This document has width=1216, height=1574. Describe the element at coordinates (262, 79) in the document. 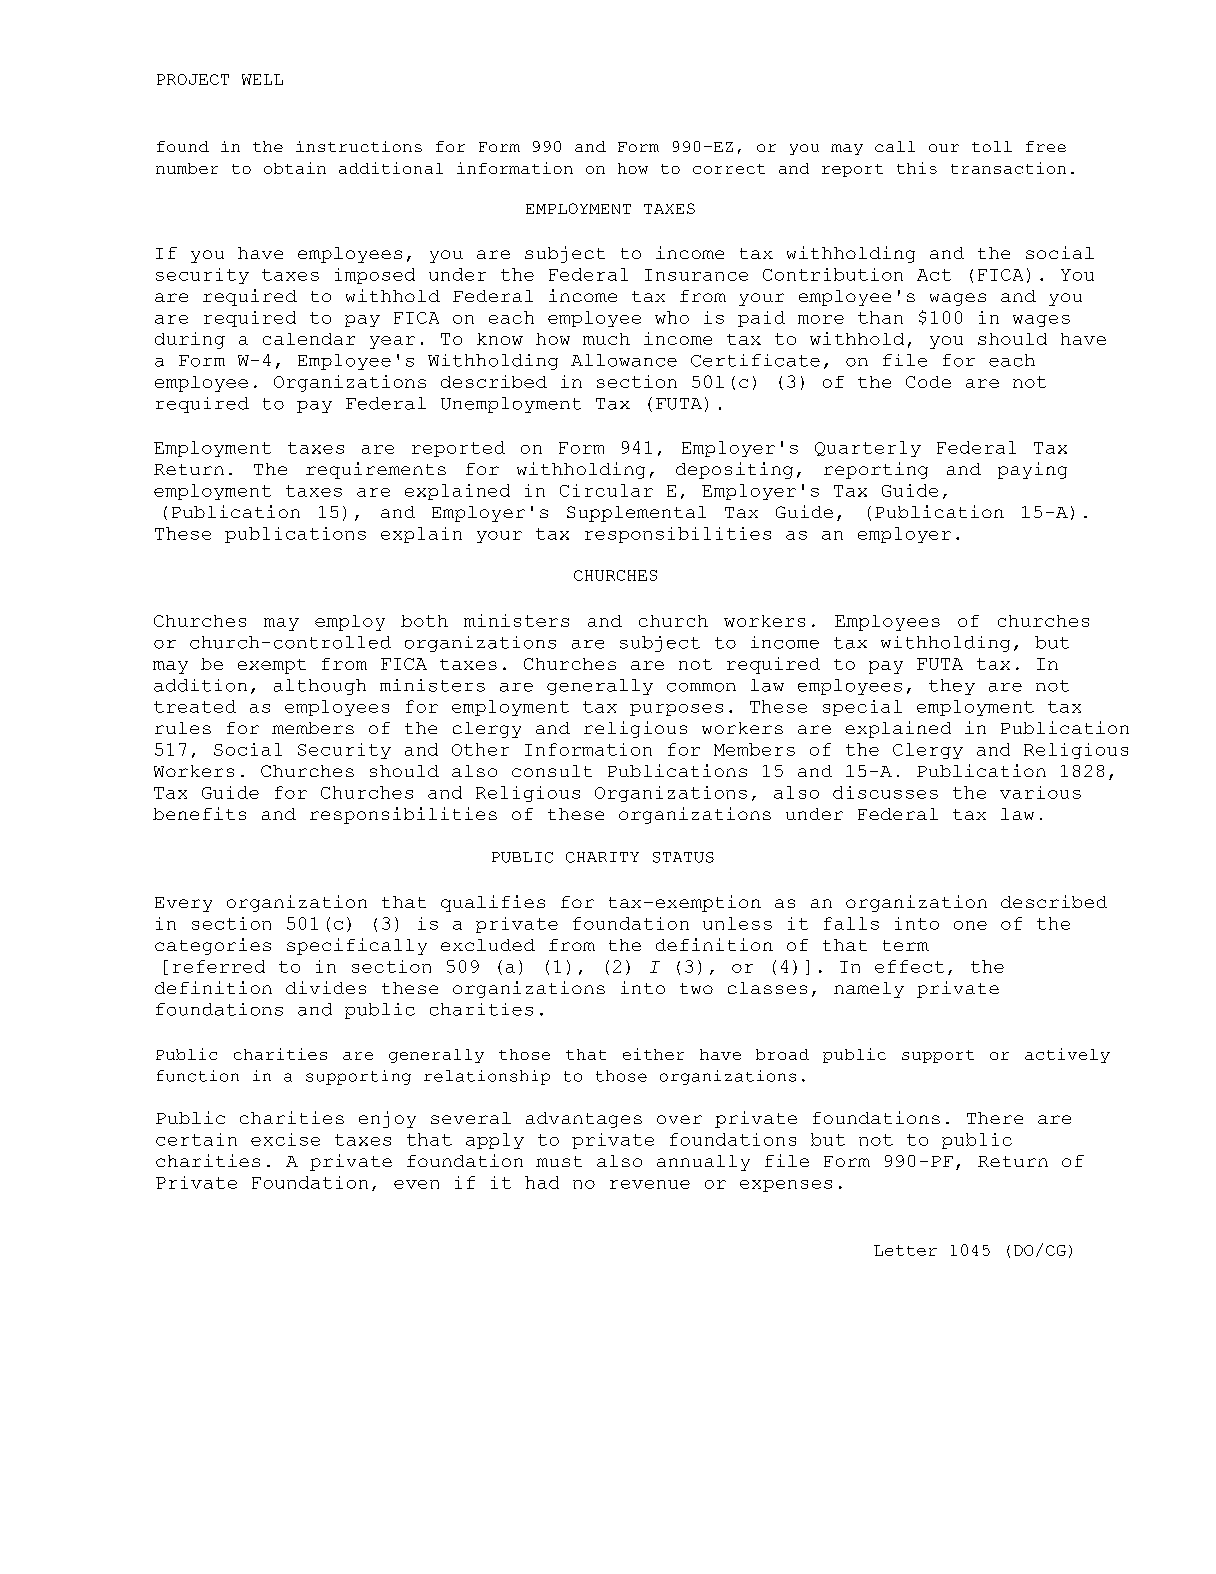

I see `WELL` at that location.
